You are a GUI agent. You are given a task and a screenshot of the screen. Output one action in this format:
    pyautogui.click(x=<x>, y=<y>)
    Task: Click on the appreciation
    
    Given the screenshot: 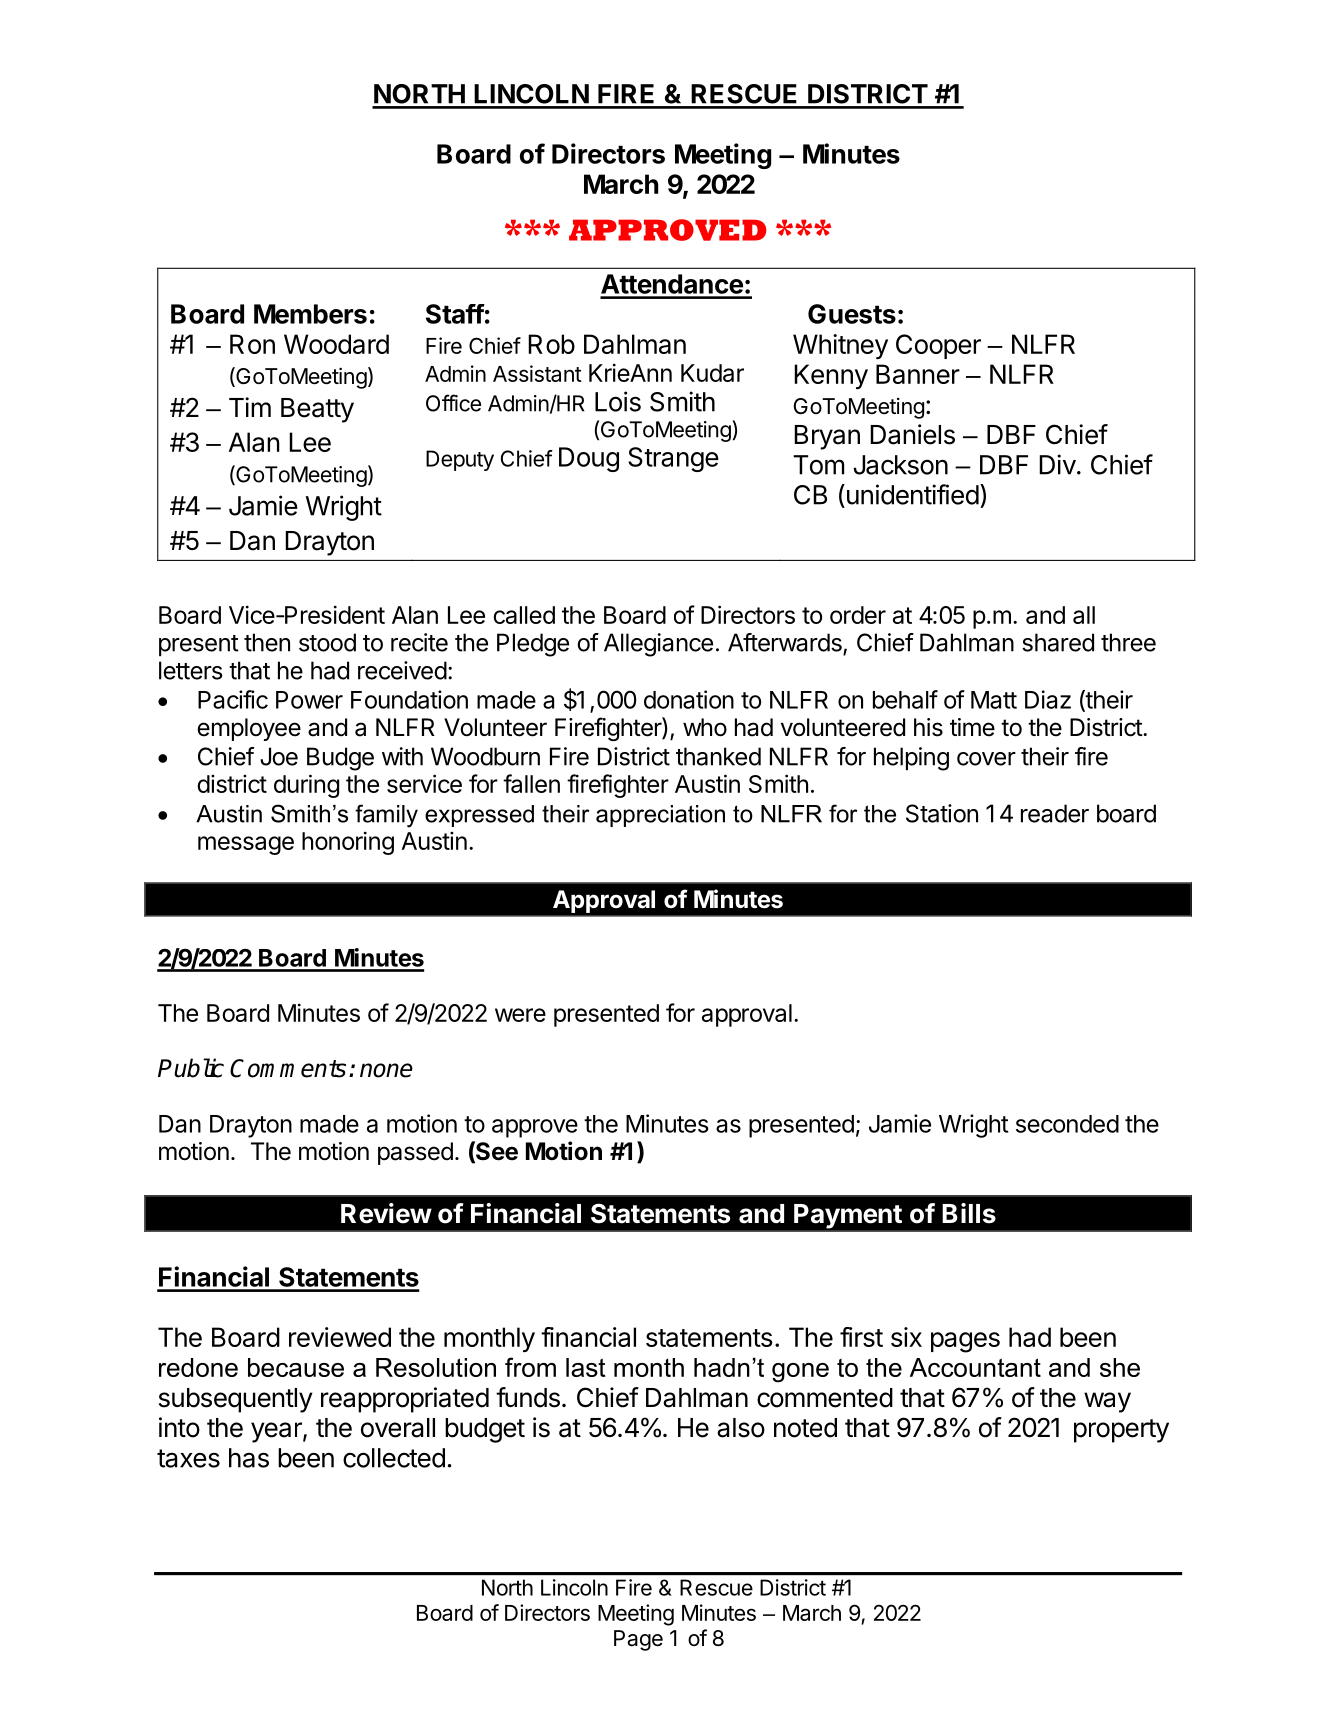 What is the action you would take?
    pyautogui.click(x=660, y=816)
